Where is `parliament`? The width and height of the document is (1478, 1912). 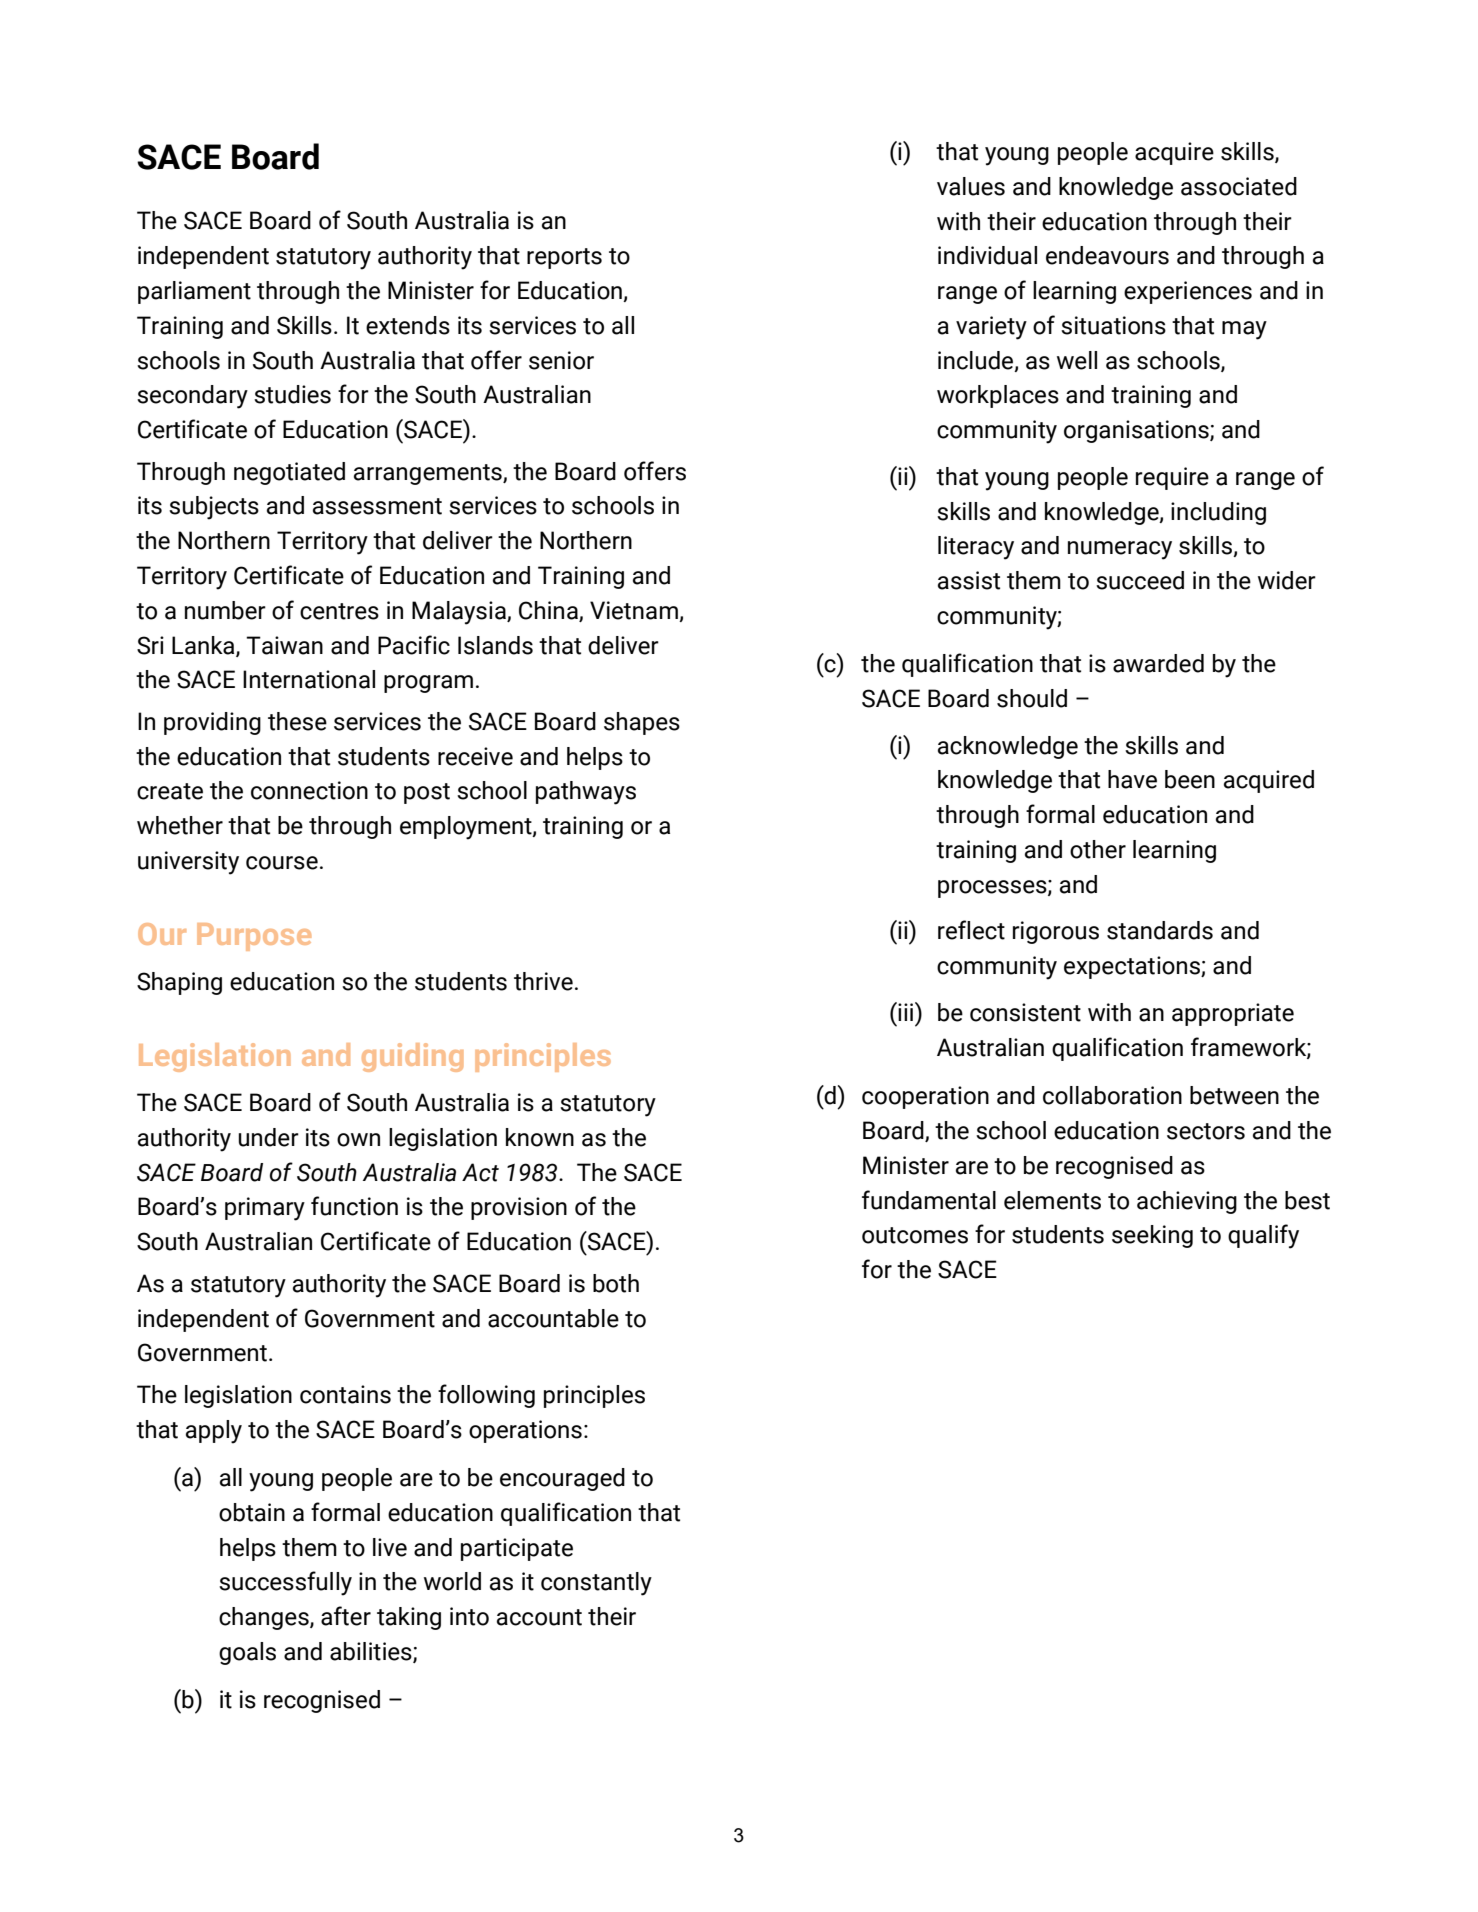 parliament is located at coordinates (194, 292).
